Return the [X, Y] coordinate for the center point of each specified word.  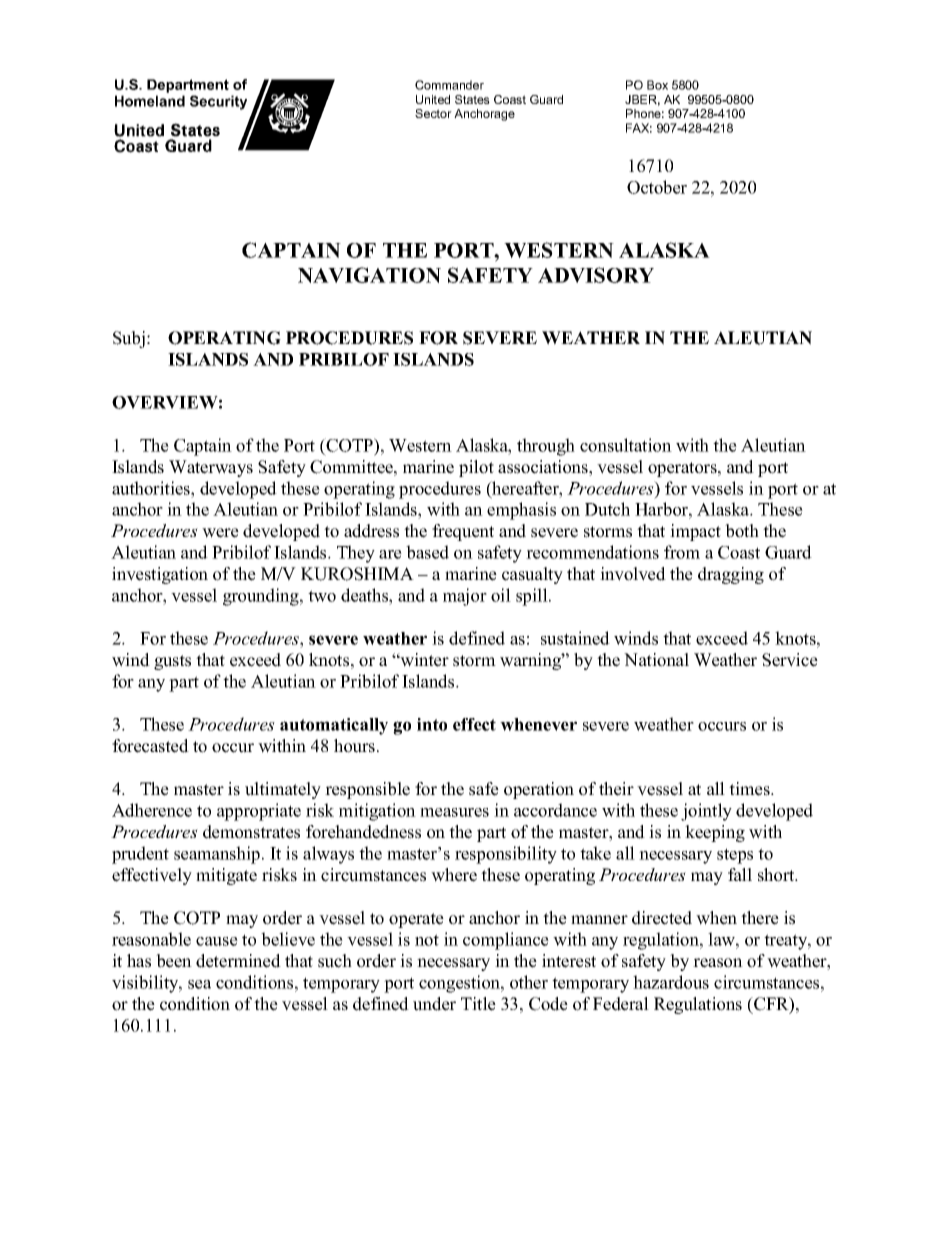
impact [695, 532]
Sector [433, 113]
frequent [463, 532]
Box [657, 85]
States [472, 99]
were [220, 533]
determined [238, 961]
